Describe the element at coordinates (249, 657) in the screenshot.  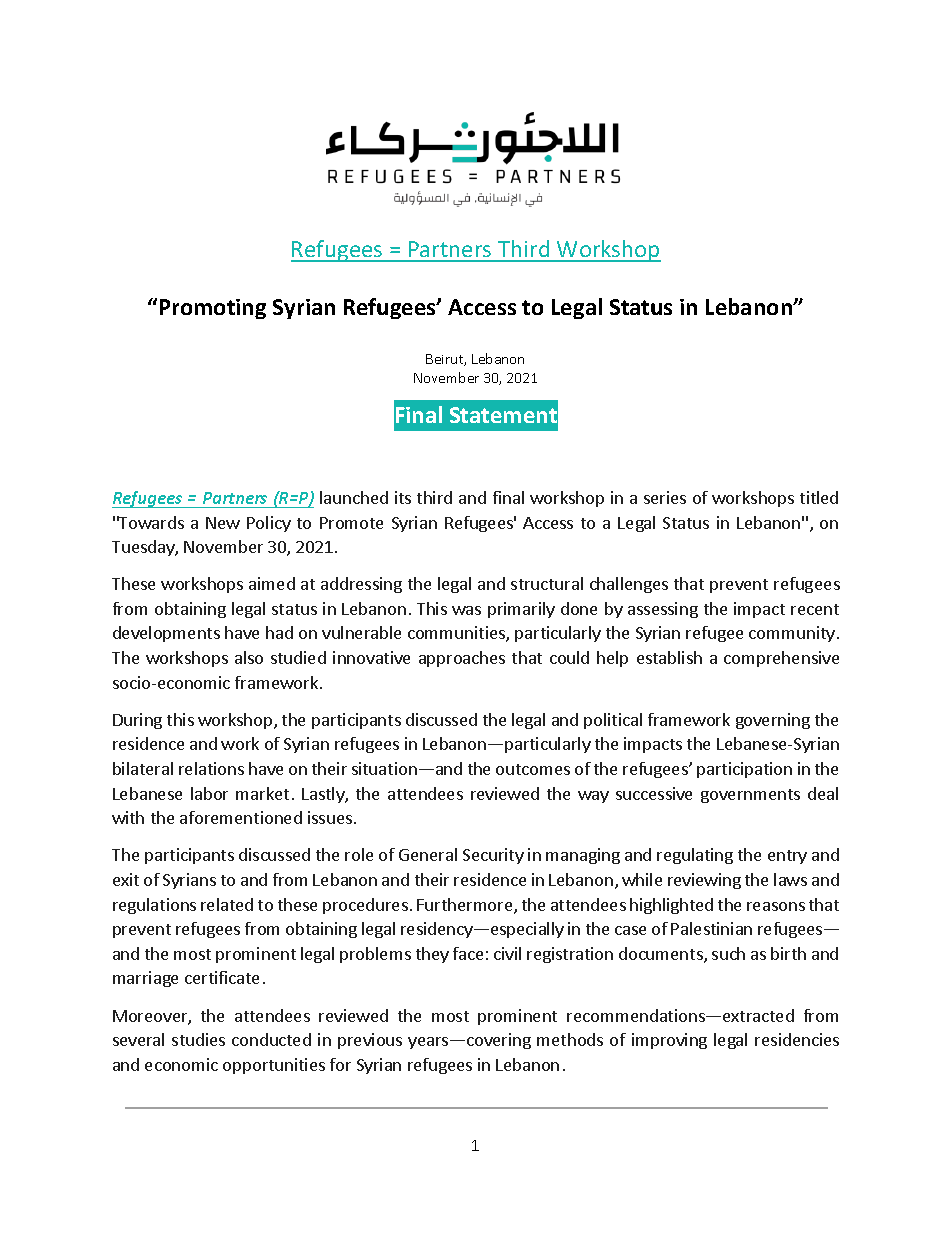
I see `also` at that location.
